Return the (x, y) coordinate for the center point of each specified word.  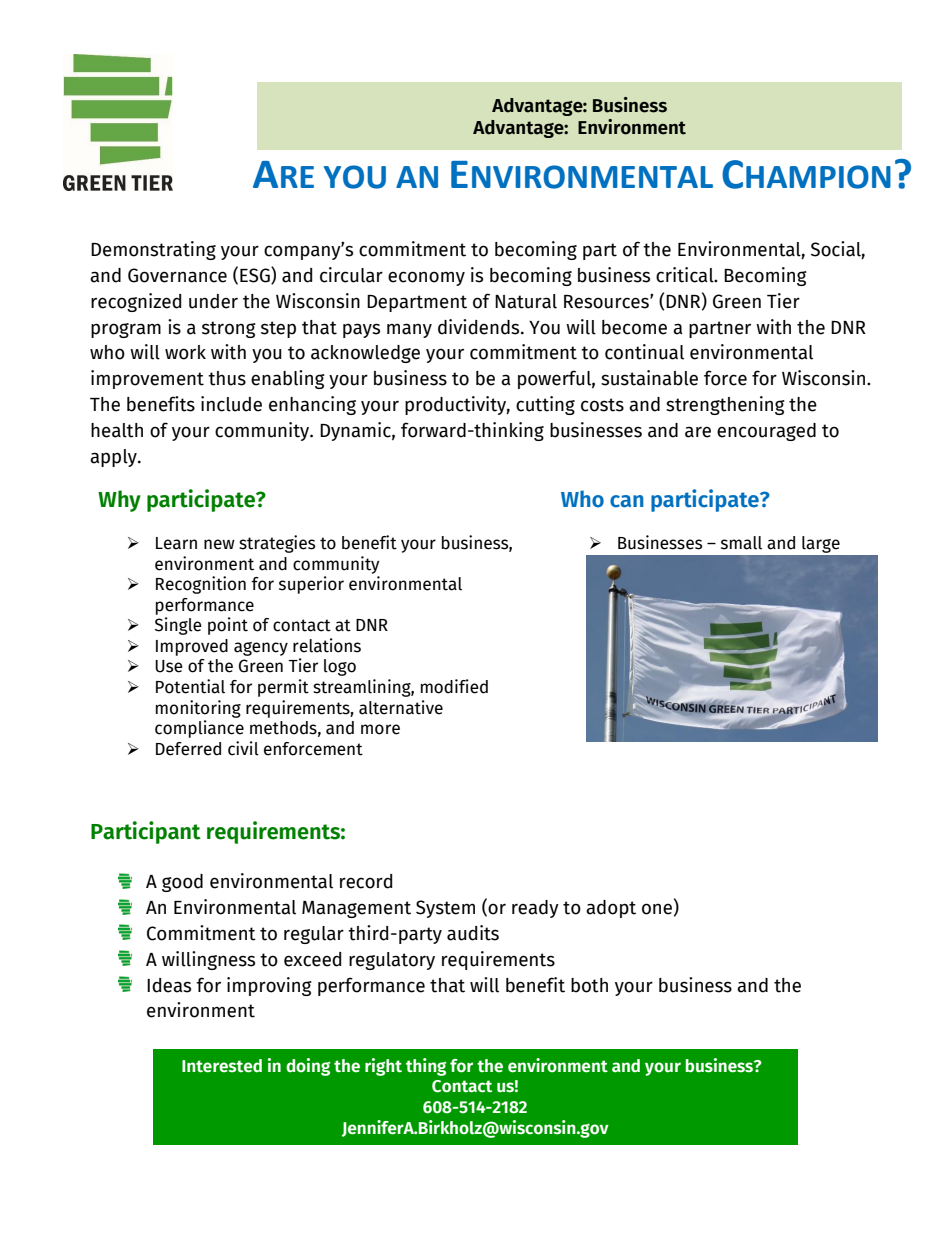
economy (426, 278)
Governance (177, 275)
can (626, 501)
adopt (611, 909)
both (589, 985)
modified (454, 686)
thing (426, 1067)
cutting (545, 405)
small (741, 543)
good (182, 883)
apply (114, 458)
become (634, 327)
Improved (192, 647)
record (366, 881)
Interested (222, 1066)
